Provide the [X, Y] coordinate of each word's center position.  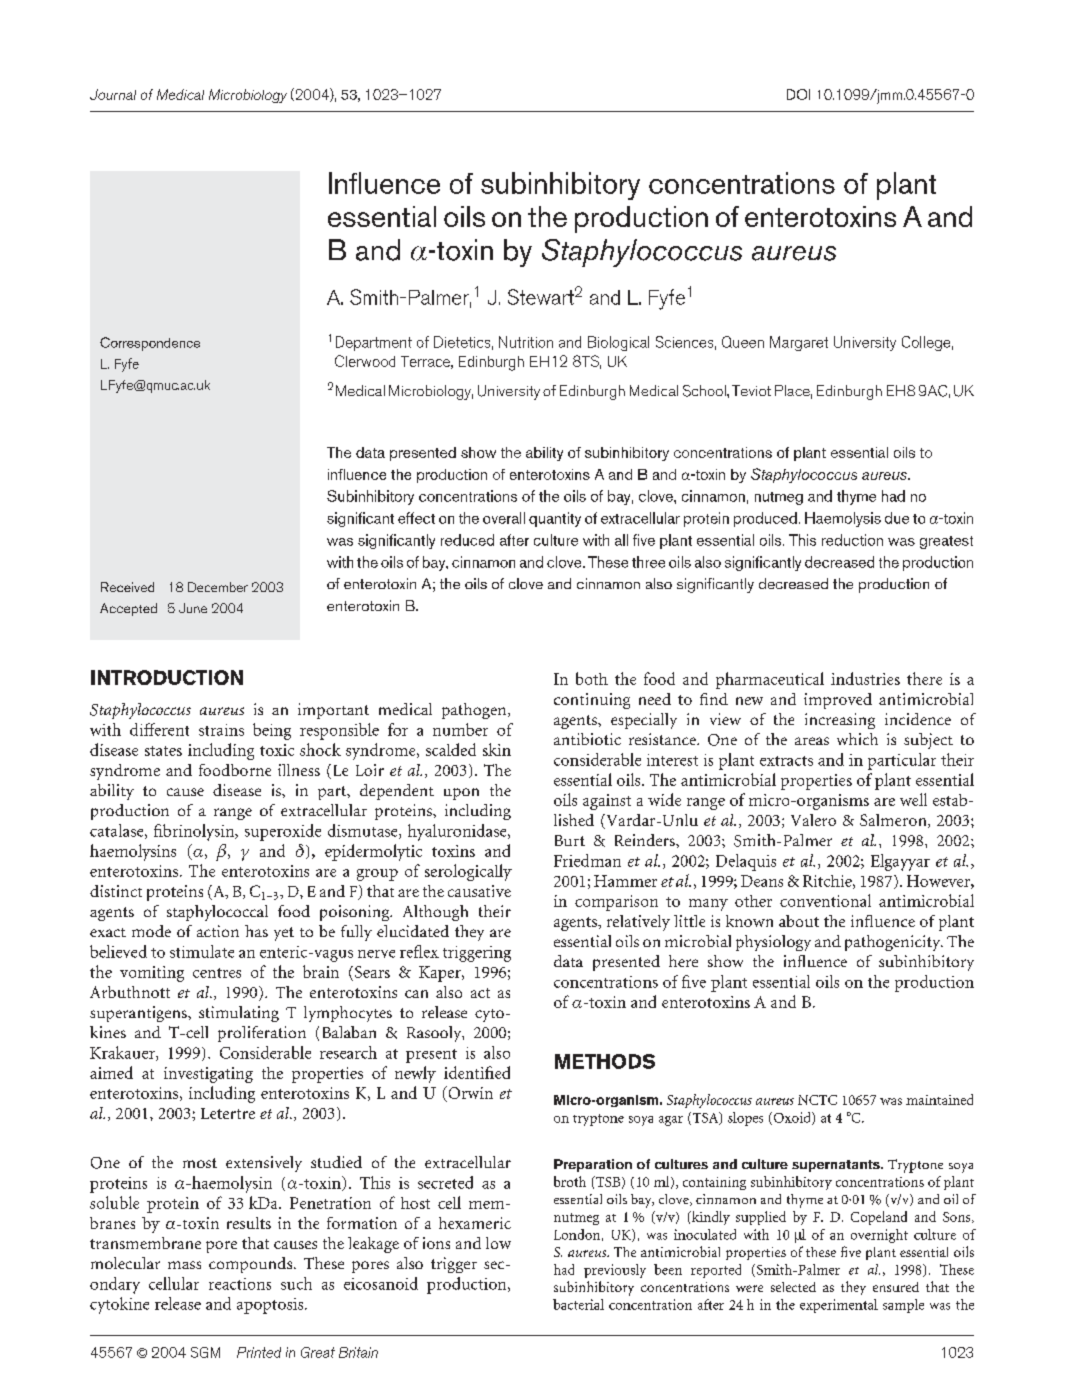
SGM [205, 1352]
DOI [798, 94]
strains [221, 730]
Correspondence [150, 344]
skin [497, 749]
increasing [840, 721]
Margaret [799, 343]
